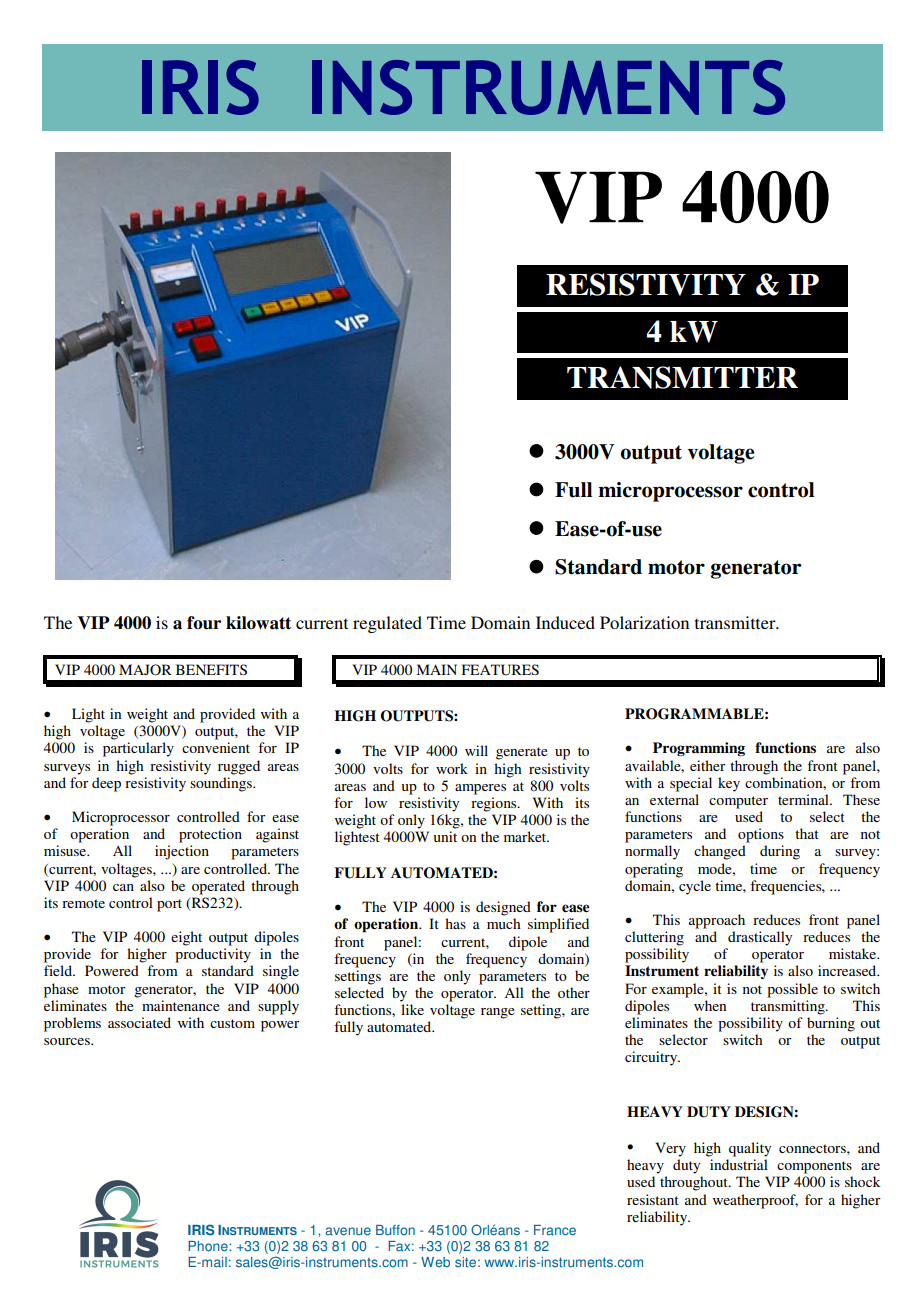 This document has width=924, height=1308. Describe the element at coordinates (465, 1262) in the document. I see `site` at that location.
